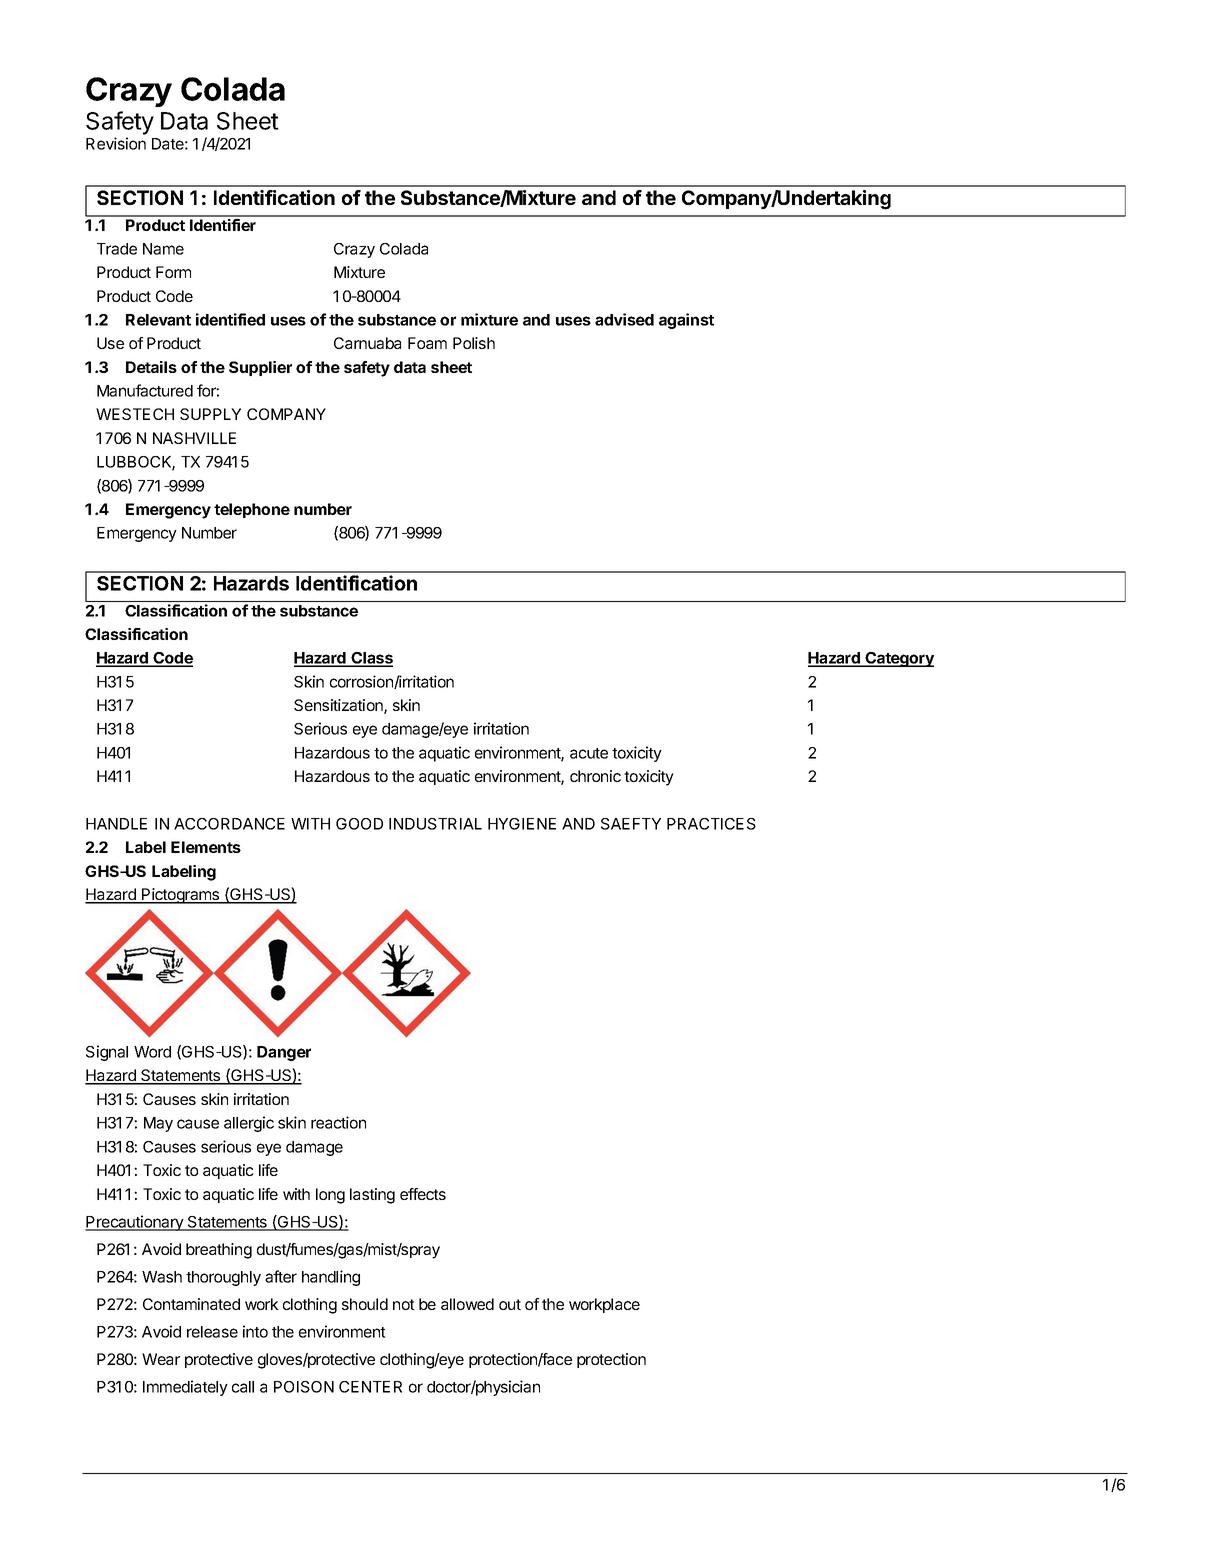 This page has width=1210, height=1565. I want to click on Category, so click(899, 659).
